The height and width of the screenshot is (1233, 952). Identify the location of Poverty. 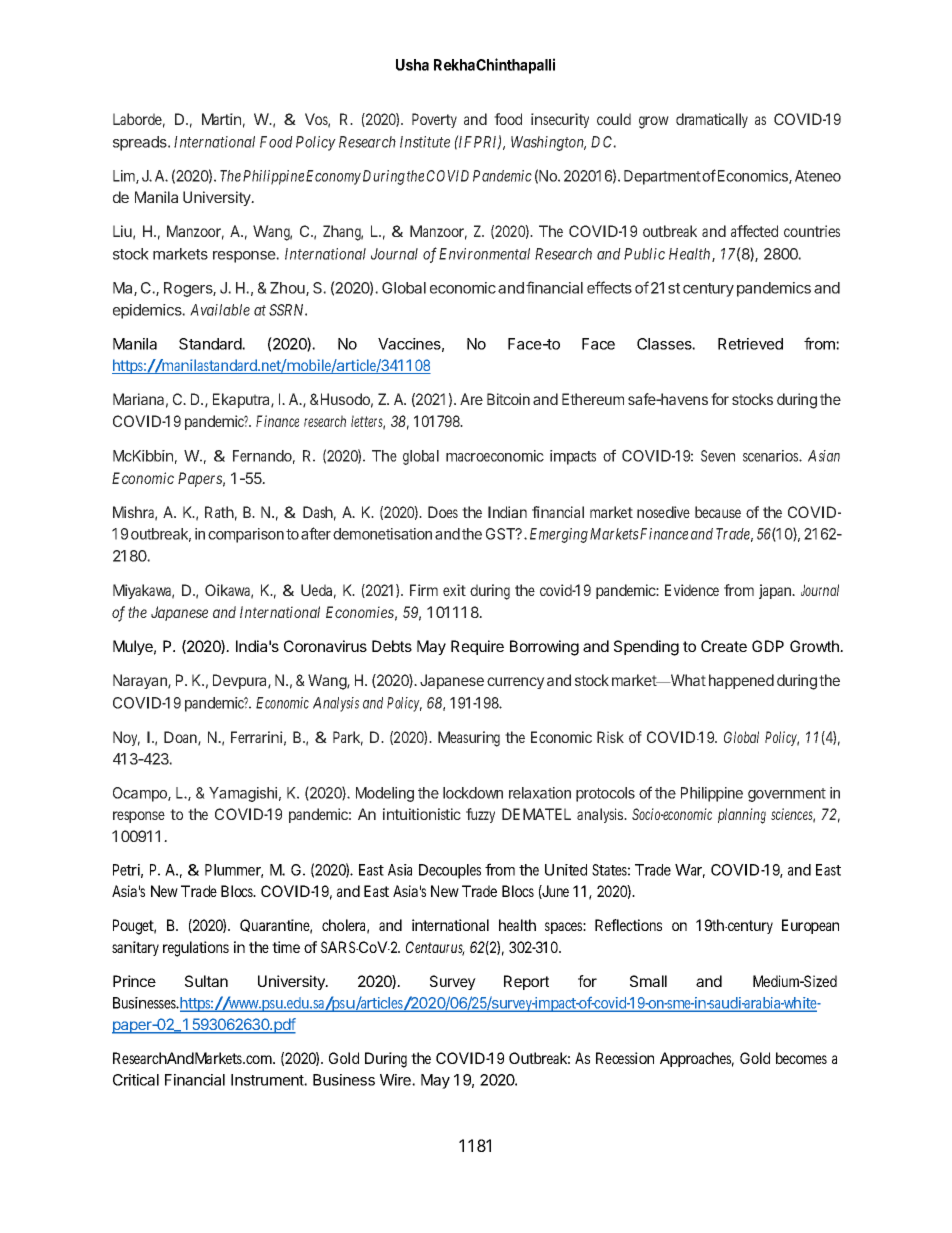
(434, 120).
